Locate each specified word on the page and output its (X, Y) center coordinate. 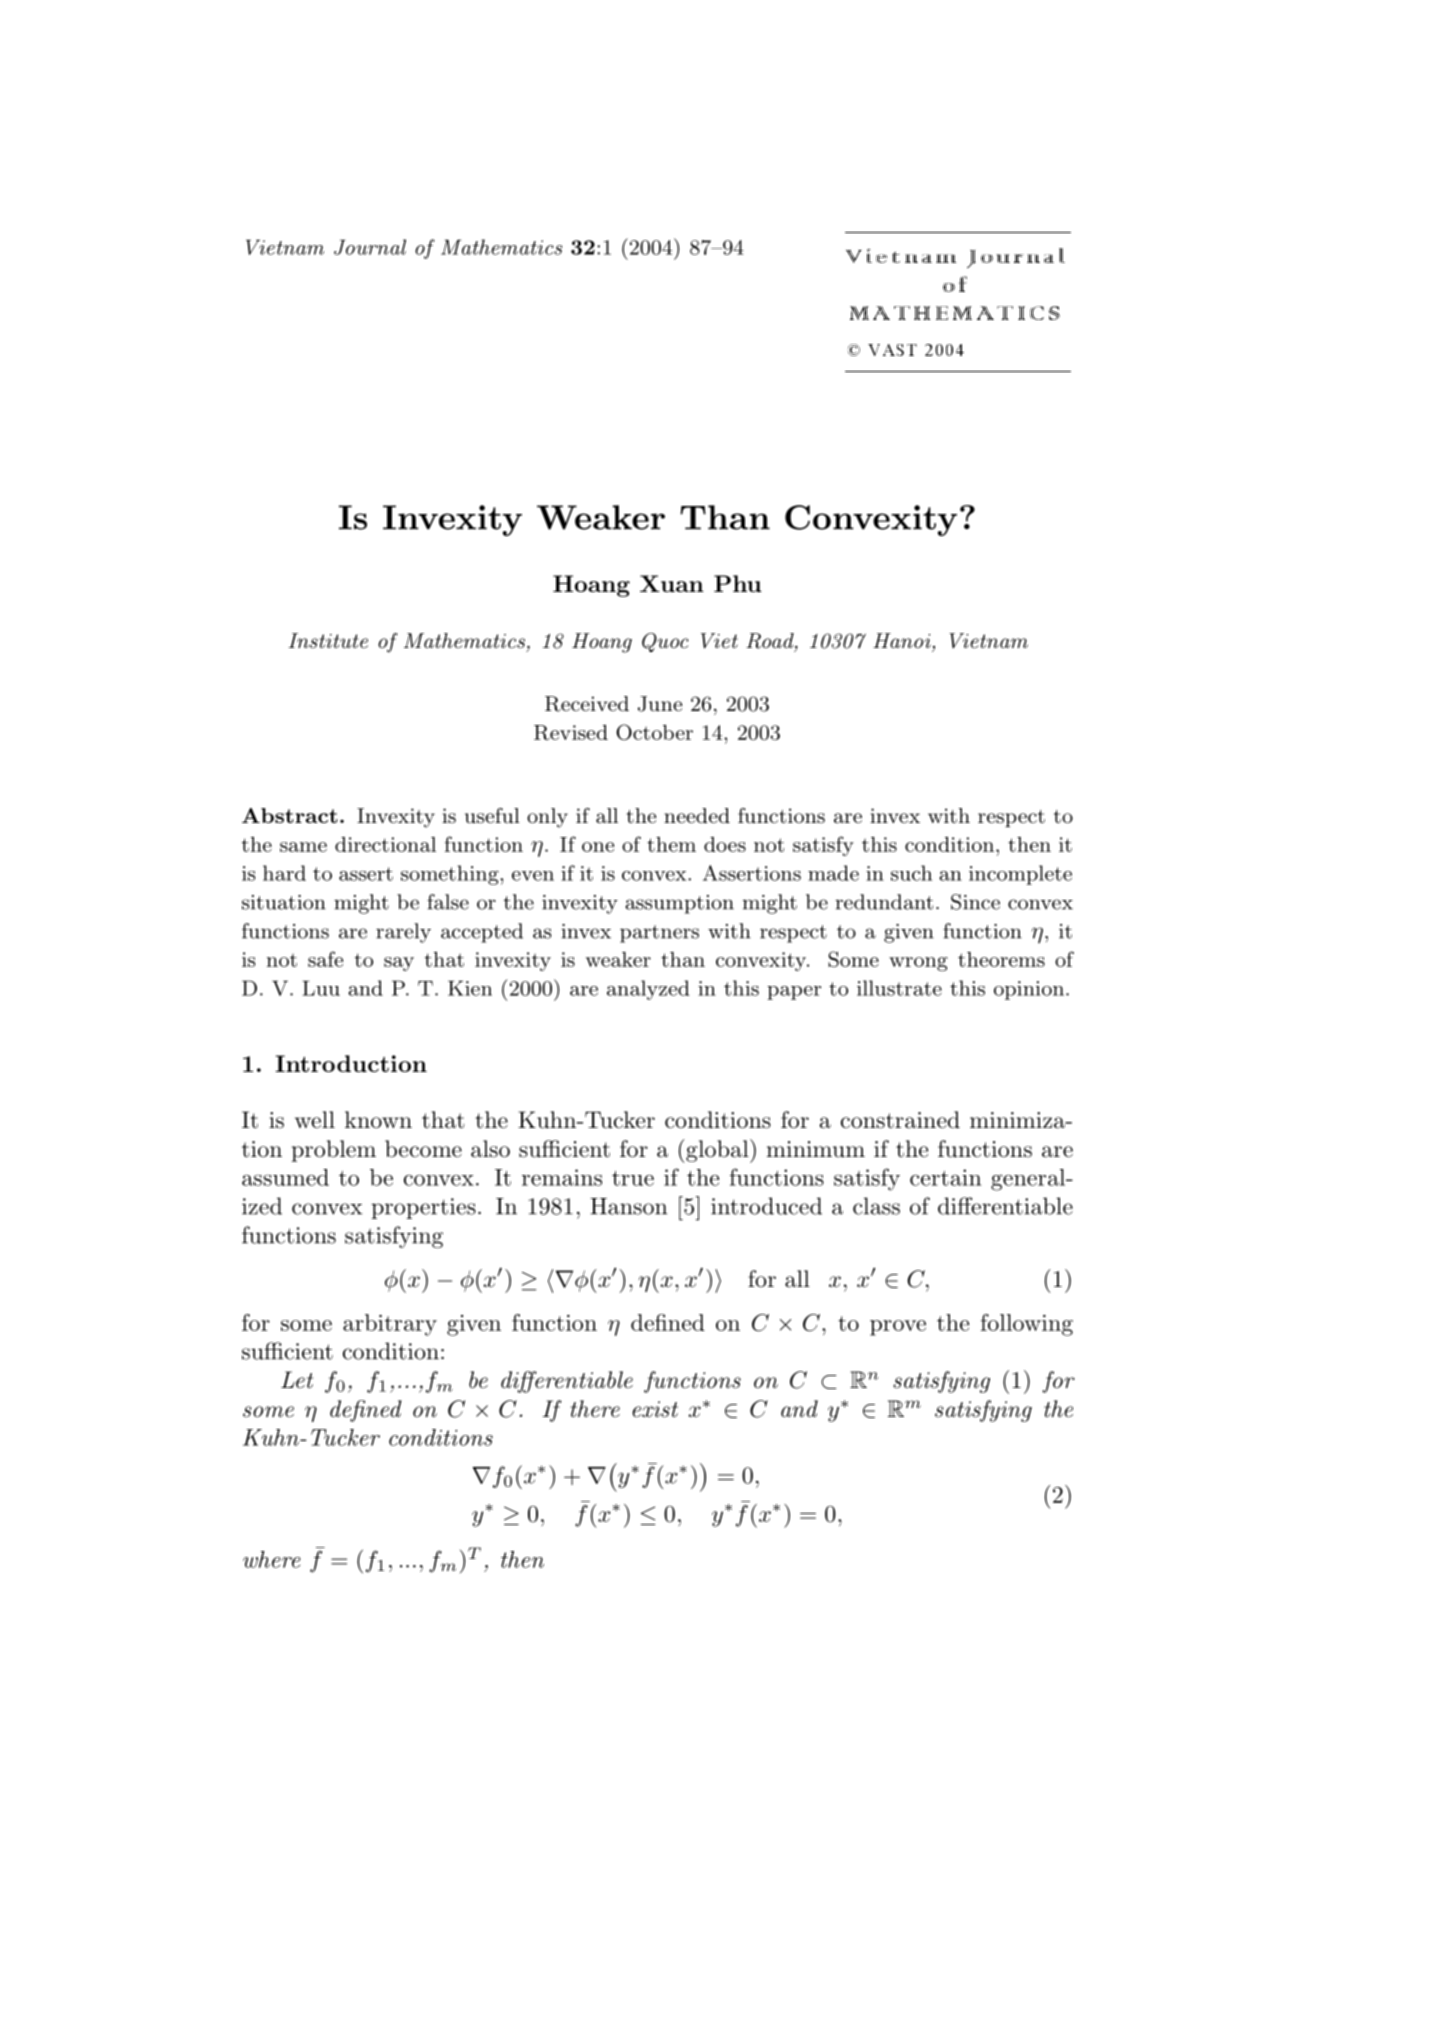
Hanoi (902, 640)
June (660, 704)
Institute (328, 641)
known (378, 1120)
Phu (738, 583)
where (272, 1559)
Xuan (672, 583)
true (633, 1178)
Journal (370, 247)
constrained (900, 1120)
